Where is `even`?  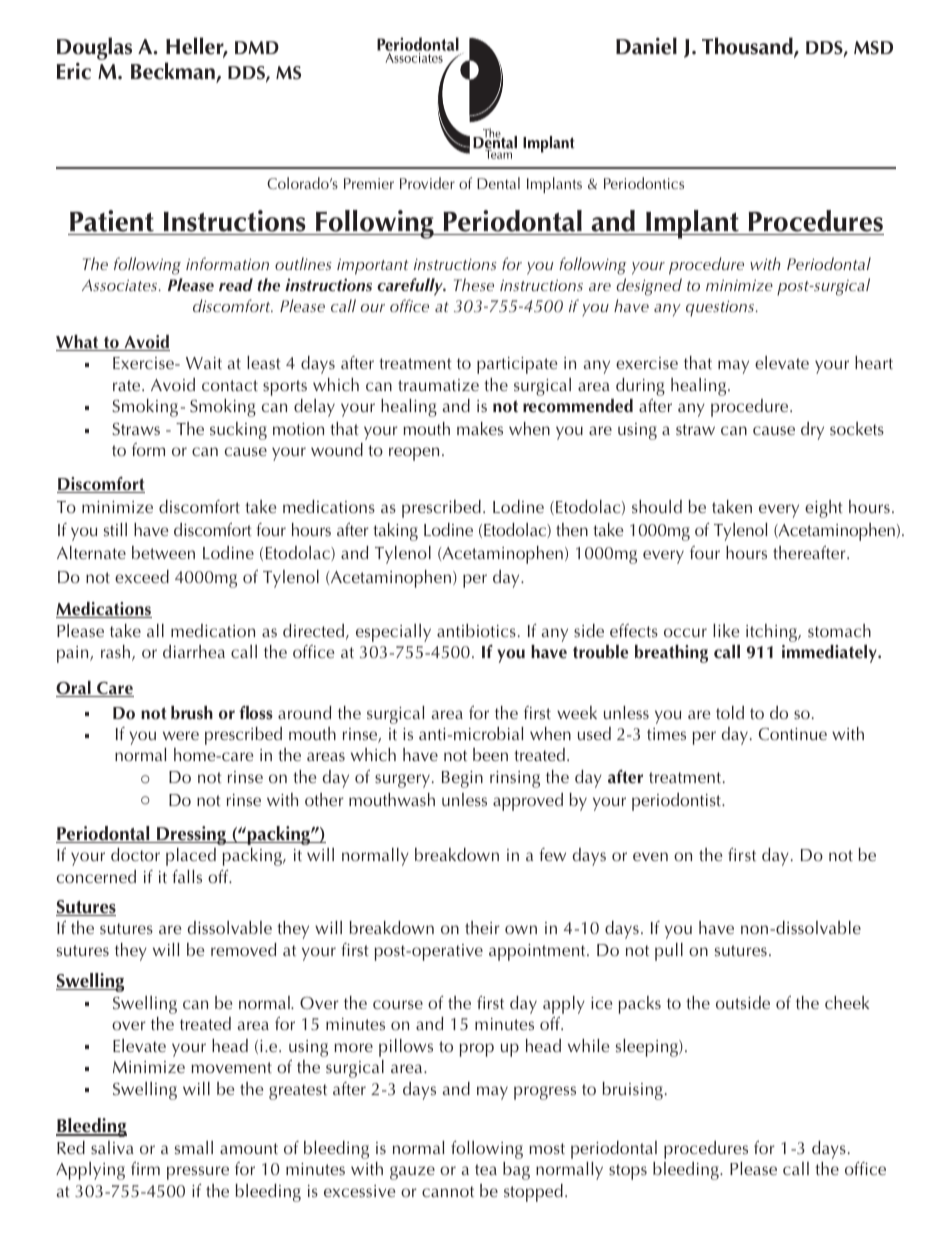 even is located at coordinates (650, 856).
